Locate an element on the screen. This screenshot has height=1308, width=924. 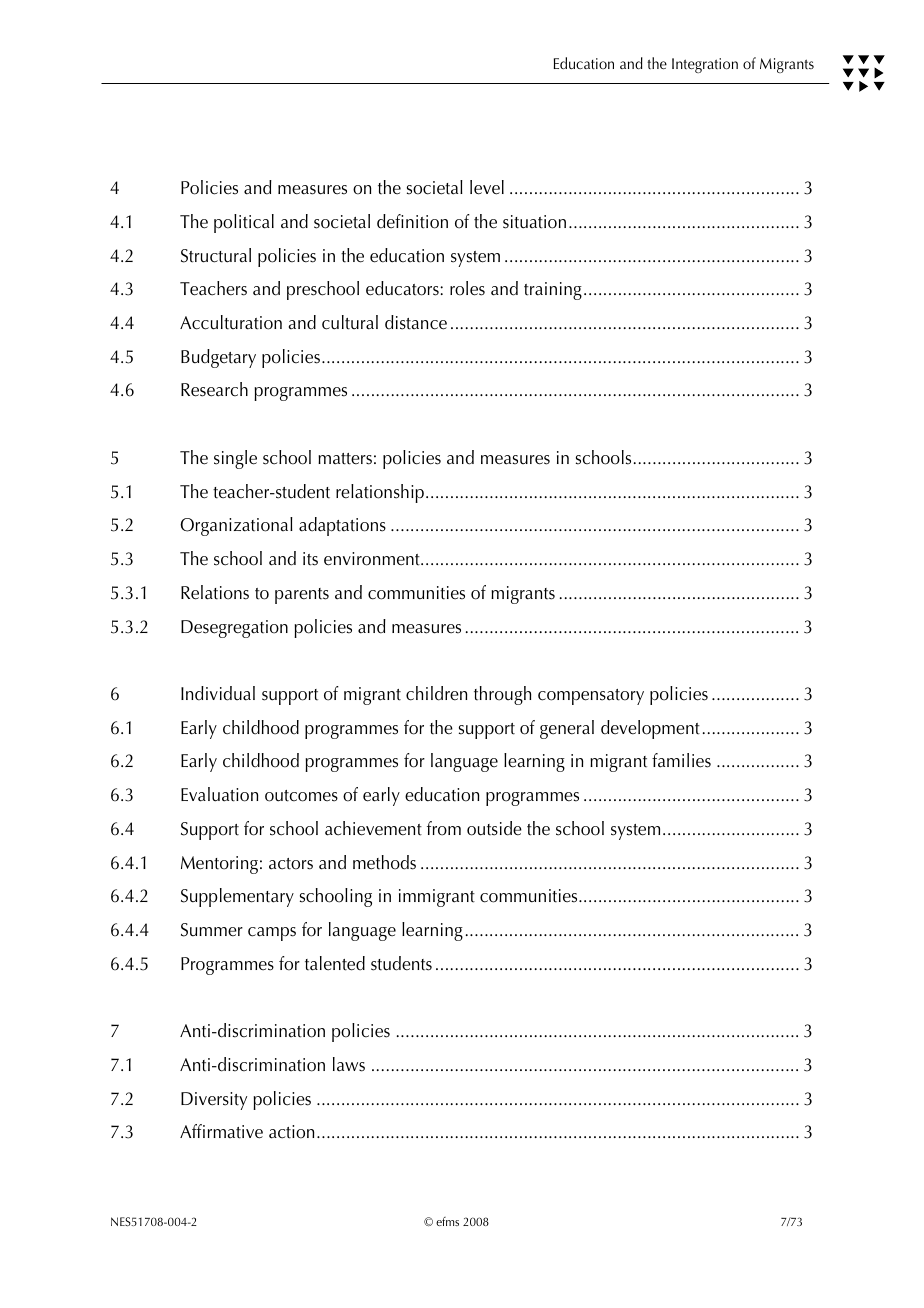
training is located at coordinates (553, 291).
